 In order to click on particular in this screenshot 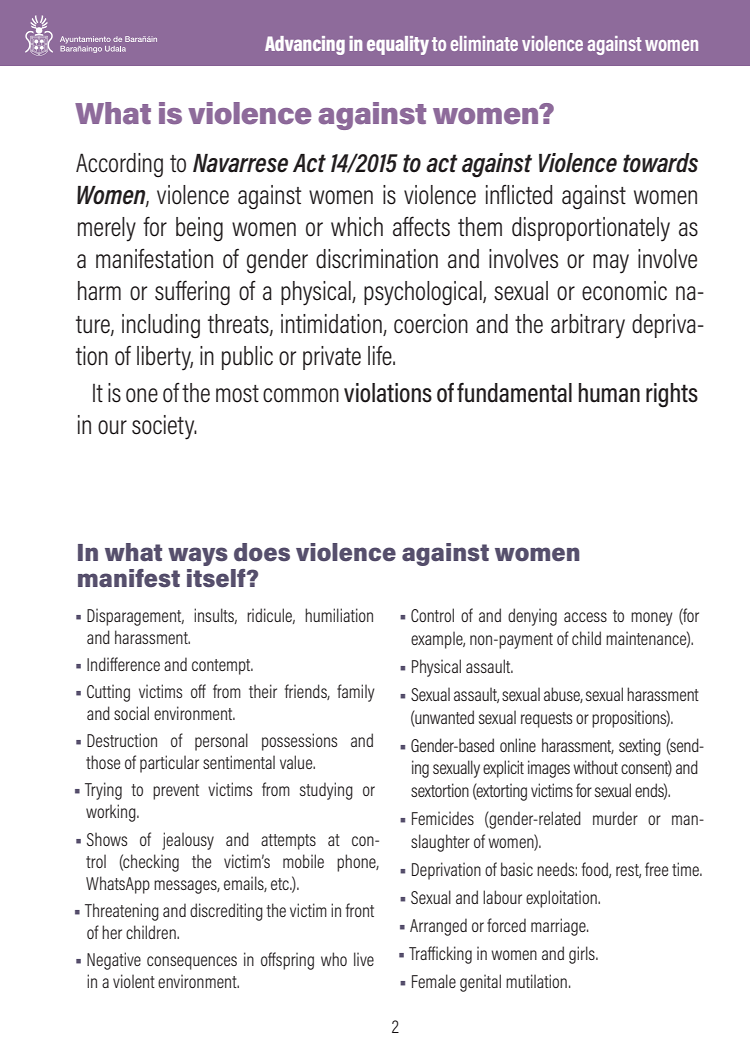, I will do `click(169, 764)`.
